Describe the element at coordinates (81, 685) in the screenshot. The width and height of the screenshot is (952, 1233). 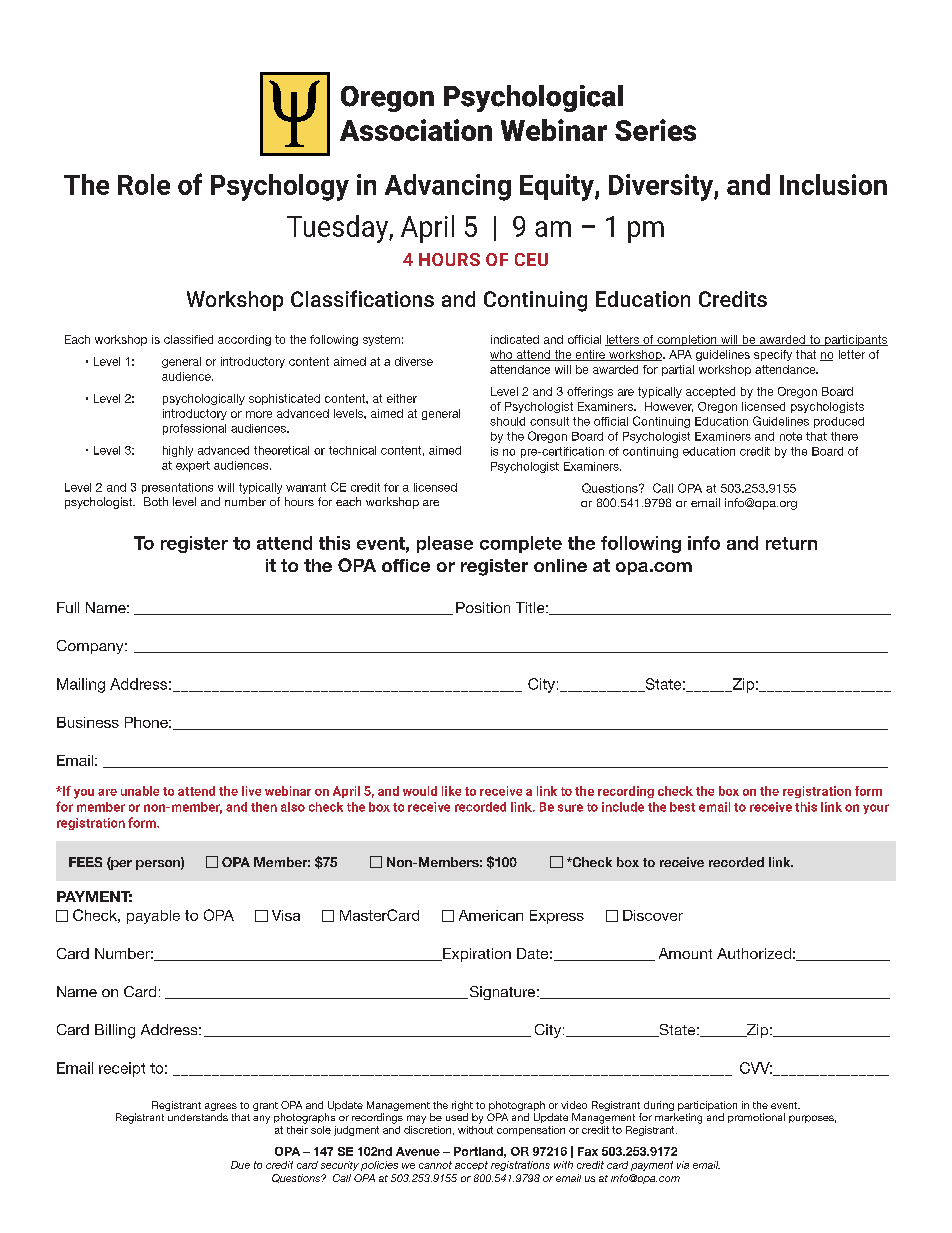
I see `Mailing` at that location.
